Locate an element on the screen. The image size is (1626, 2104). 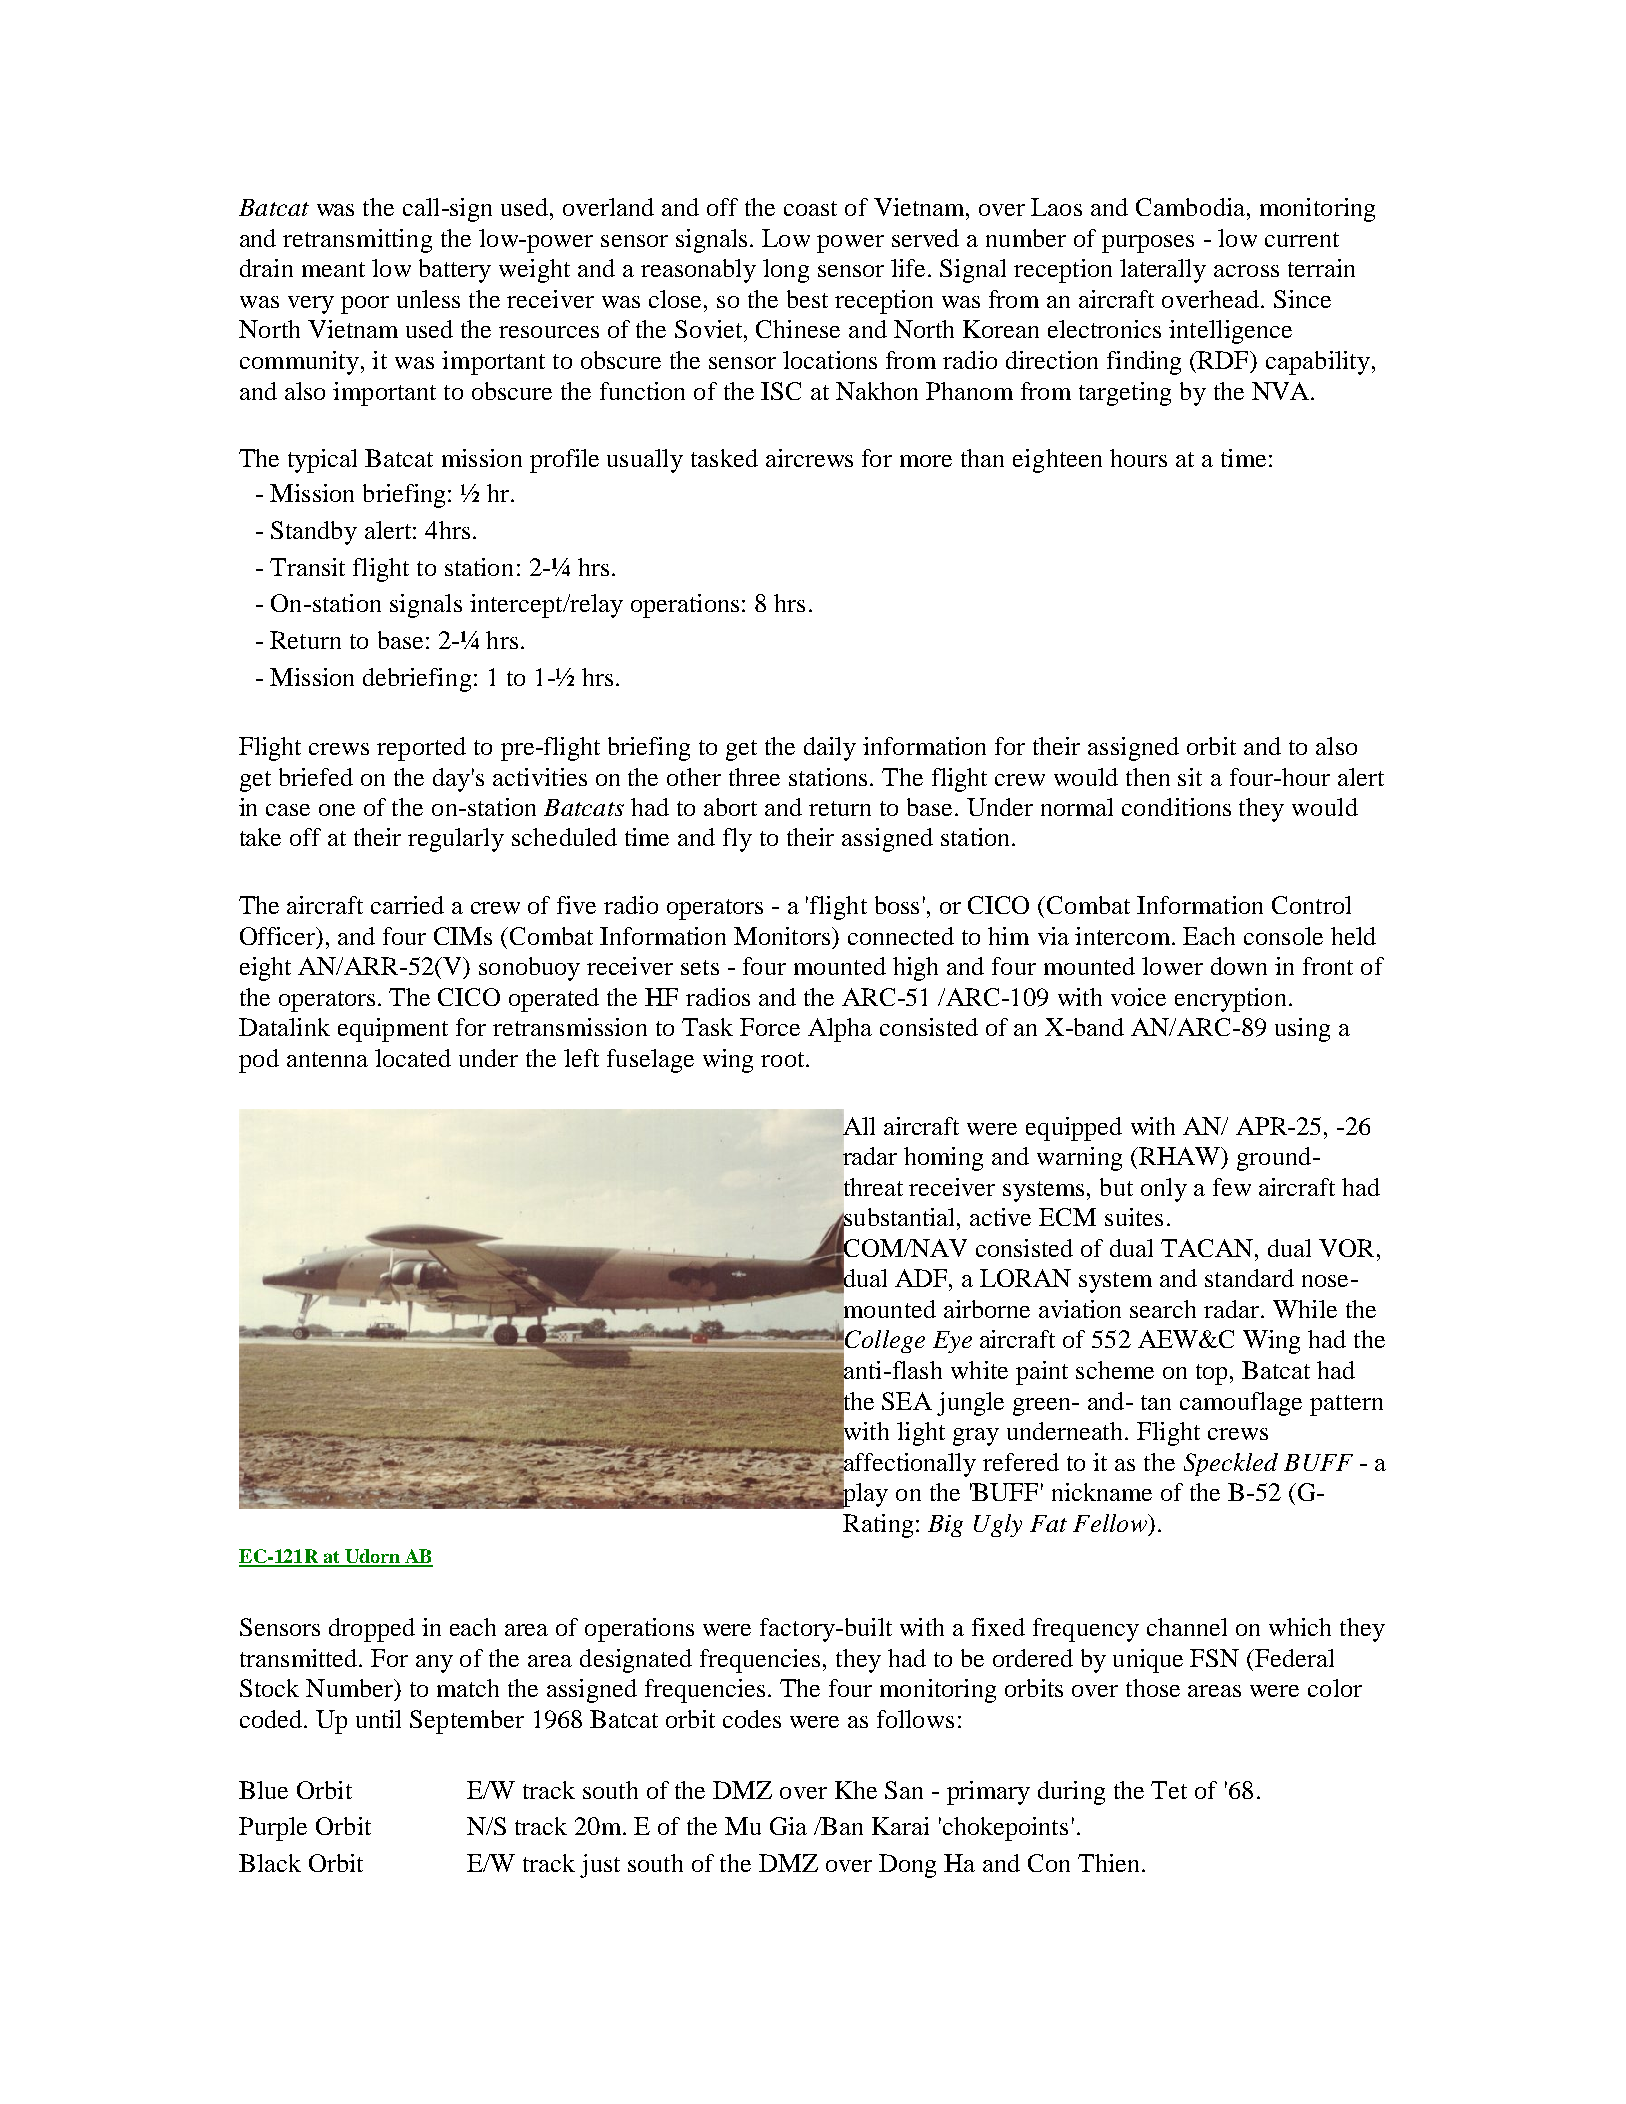
long is located at coordinates (786, 271).
